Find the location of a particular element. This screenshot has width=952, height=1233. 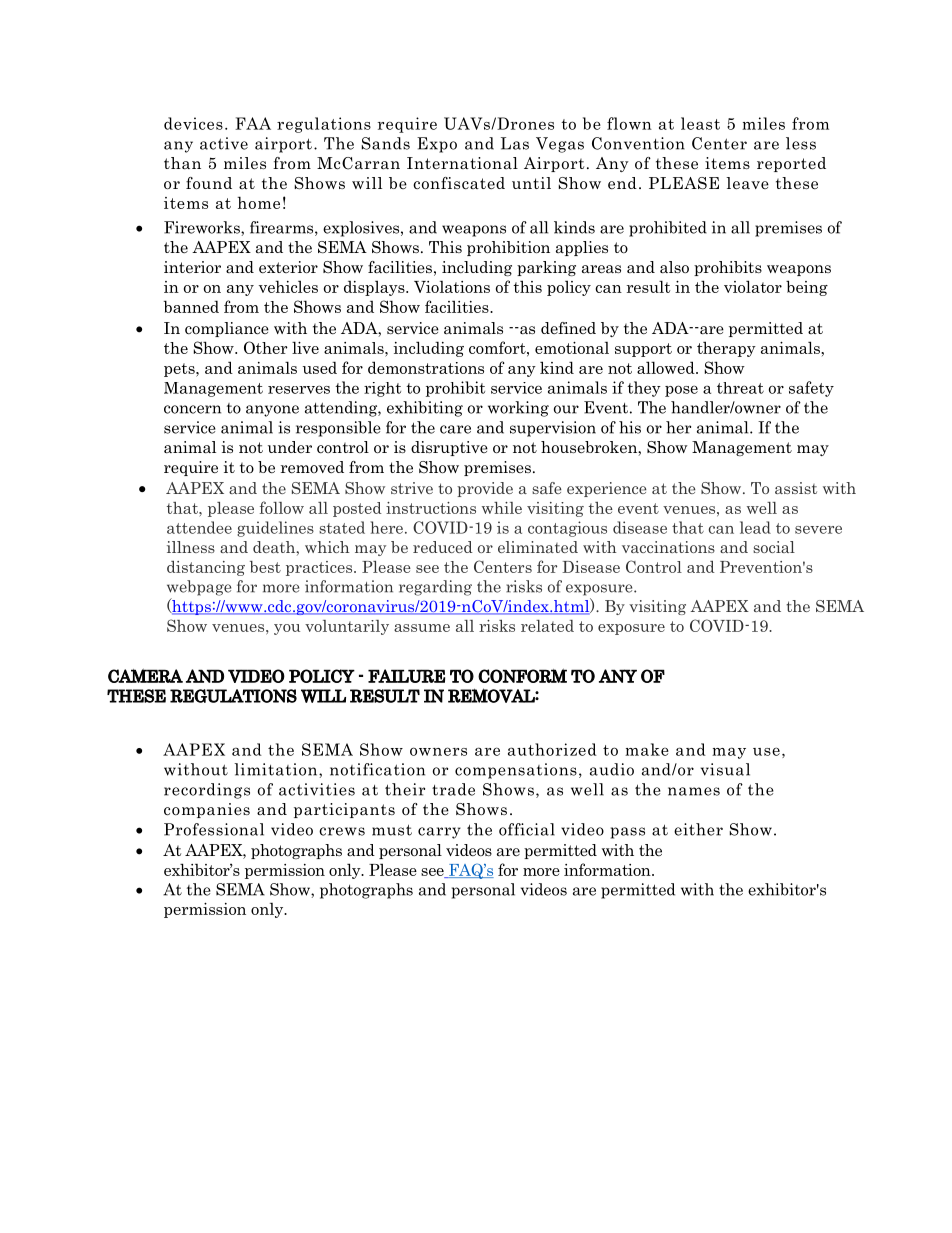

Las is located at coordinates (515, 143).
